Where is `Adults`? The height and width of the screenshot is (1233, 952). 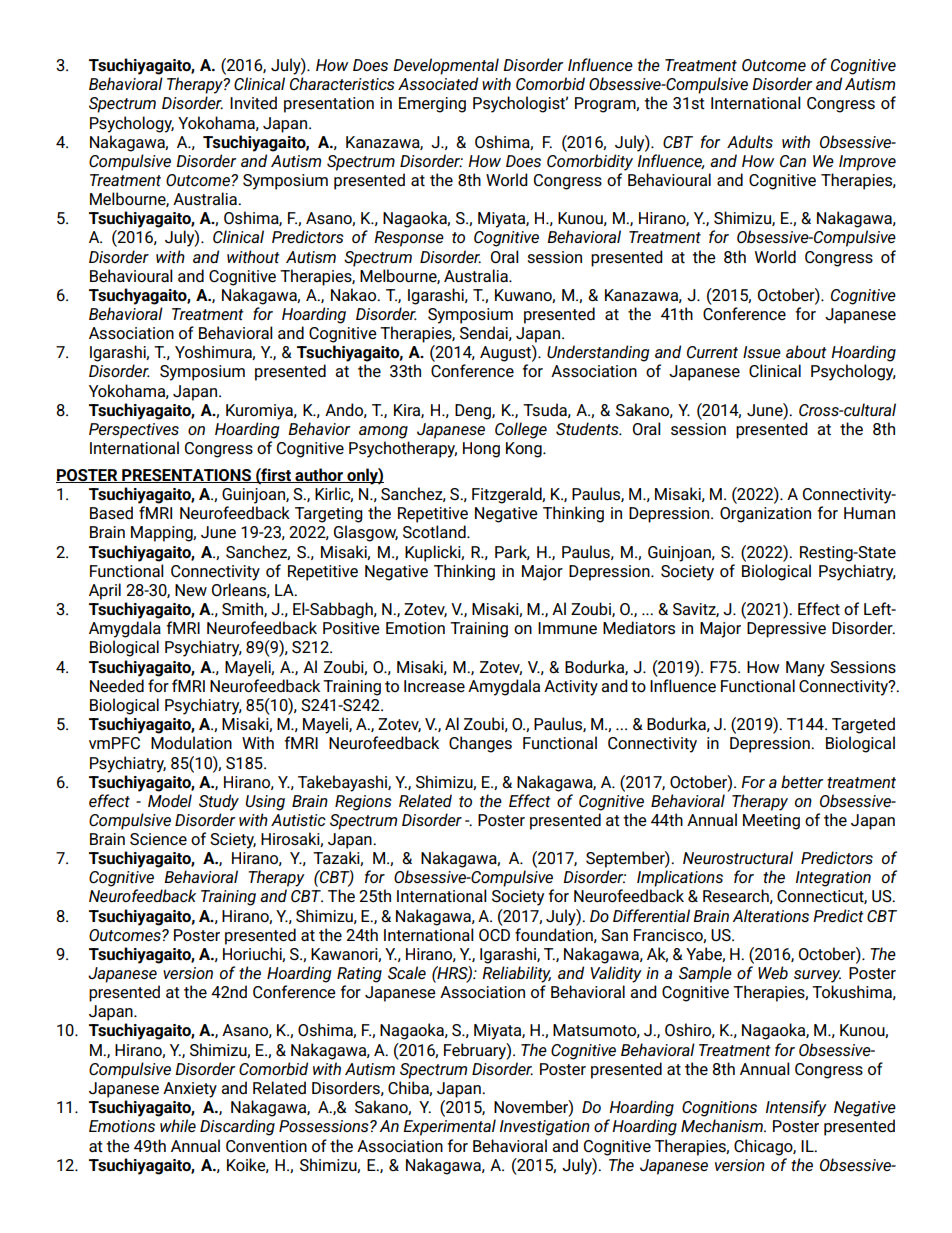
Adults is located at coordinates (750, 141).
